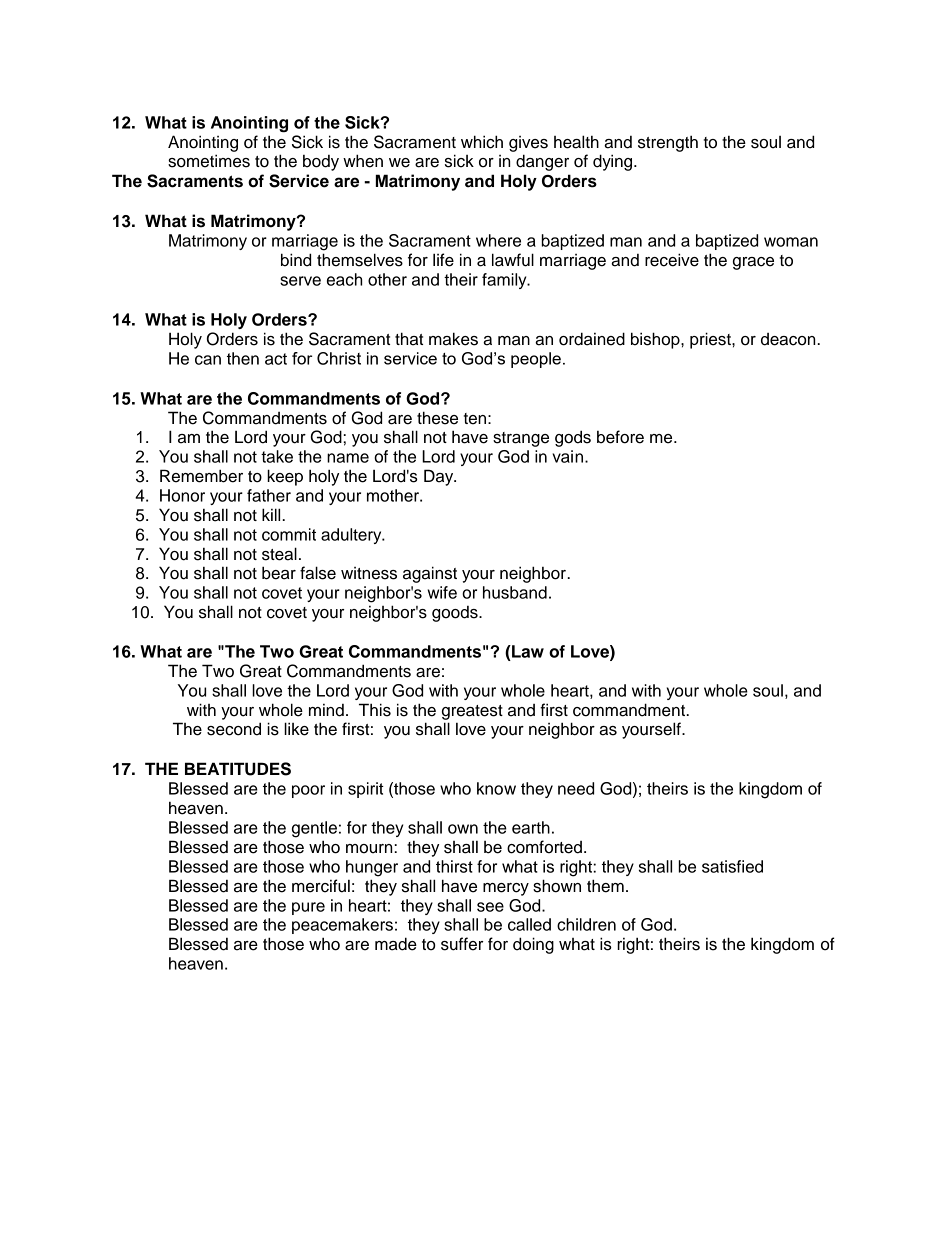 This page has height=1233, width=952. What do you see at coordinates (711, 340) in the page?
I see `priest` at bounding box center [711, 340].
